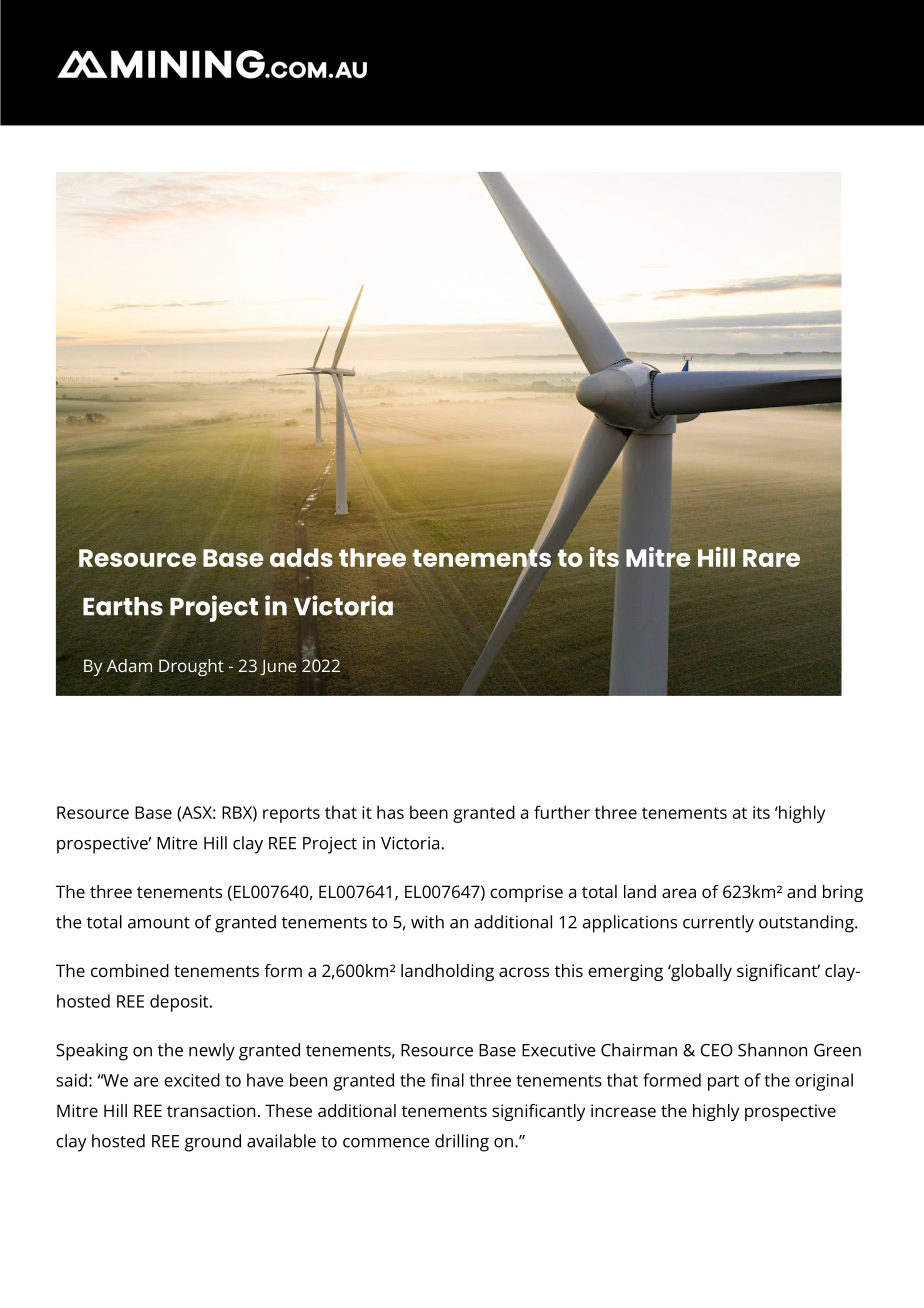 The height and width of the image is (1308, 924). Describe the element at coordinates (562, 812) in the image. I see `further` at that location.
